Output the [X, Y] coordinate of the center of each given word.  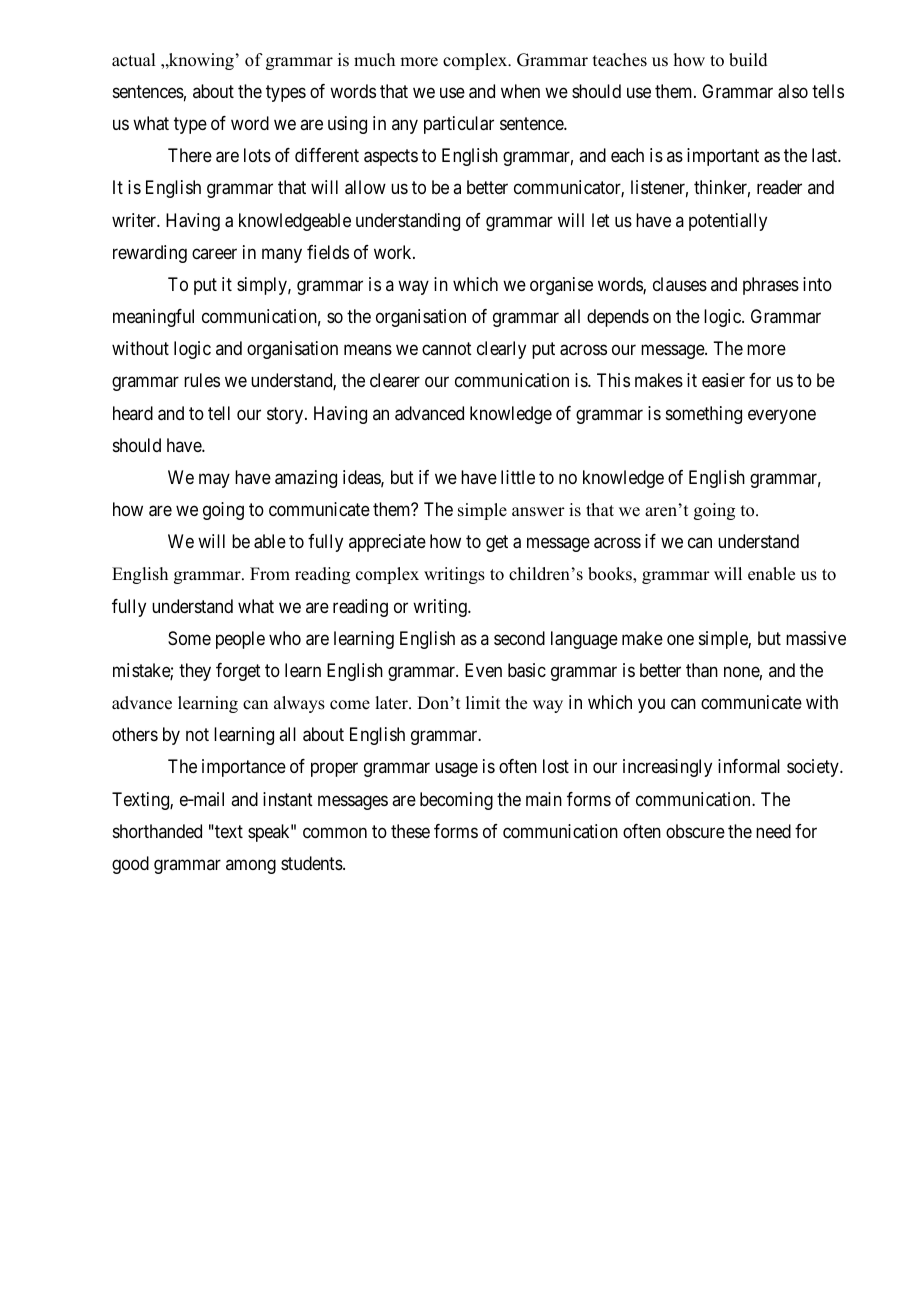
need [773, 831]
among [251, 866]
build [748, 60]
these [410, 831]
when [520, 91]
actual [133, 60]
